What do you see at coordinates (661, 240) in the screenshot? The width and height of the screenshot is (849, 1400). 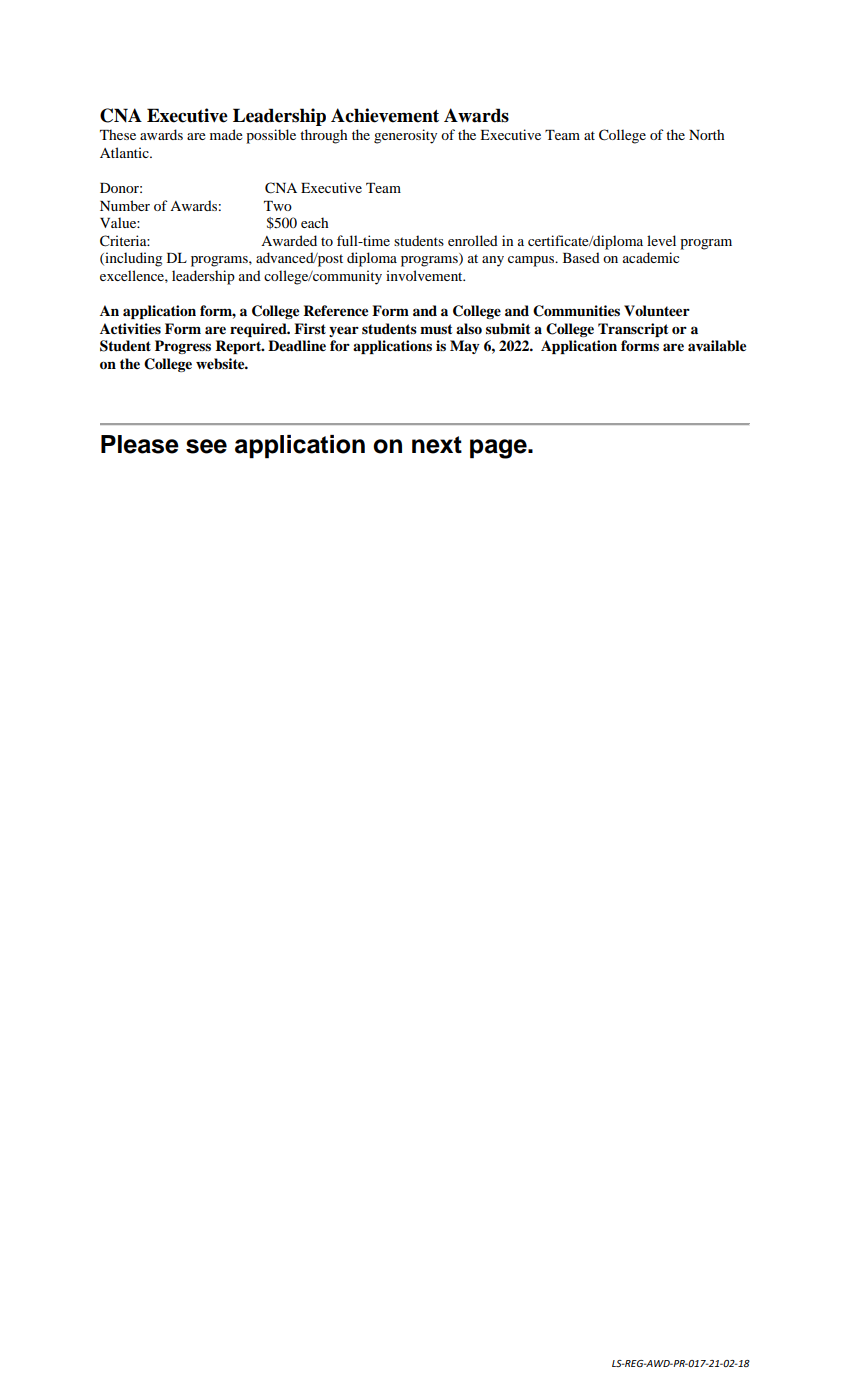 I see `level` at bounding box center [661, 240].
